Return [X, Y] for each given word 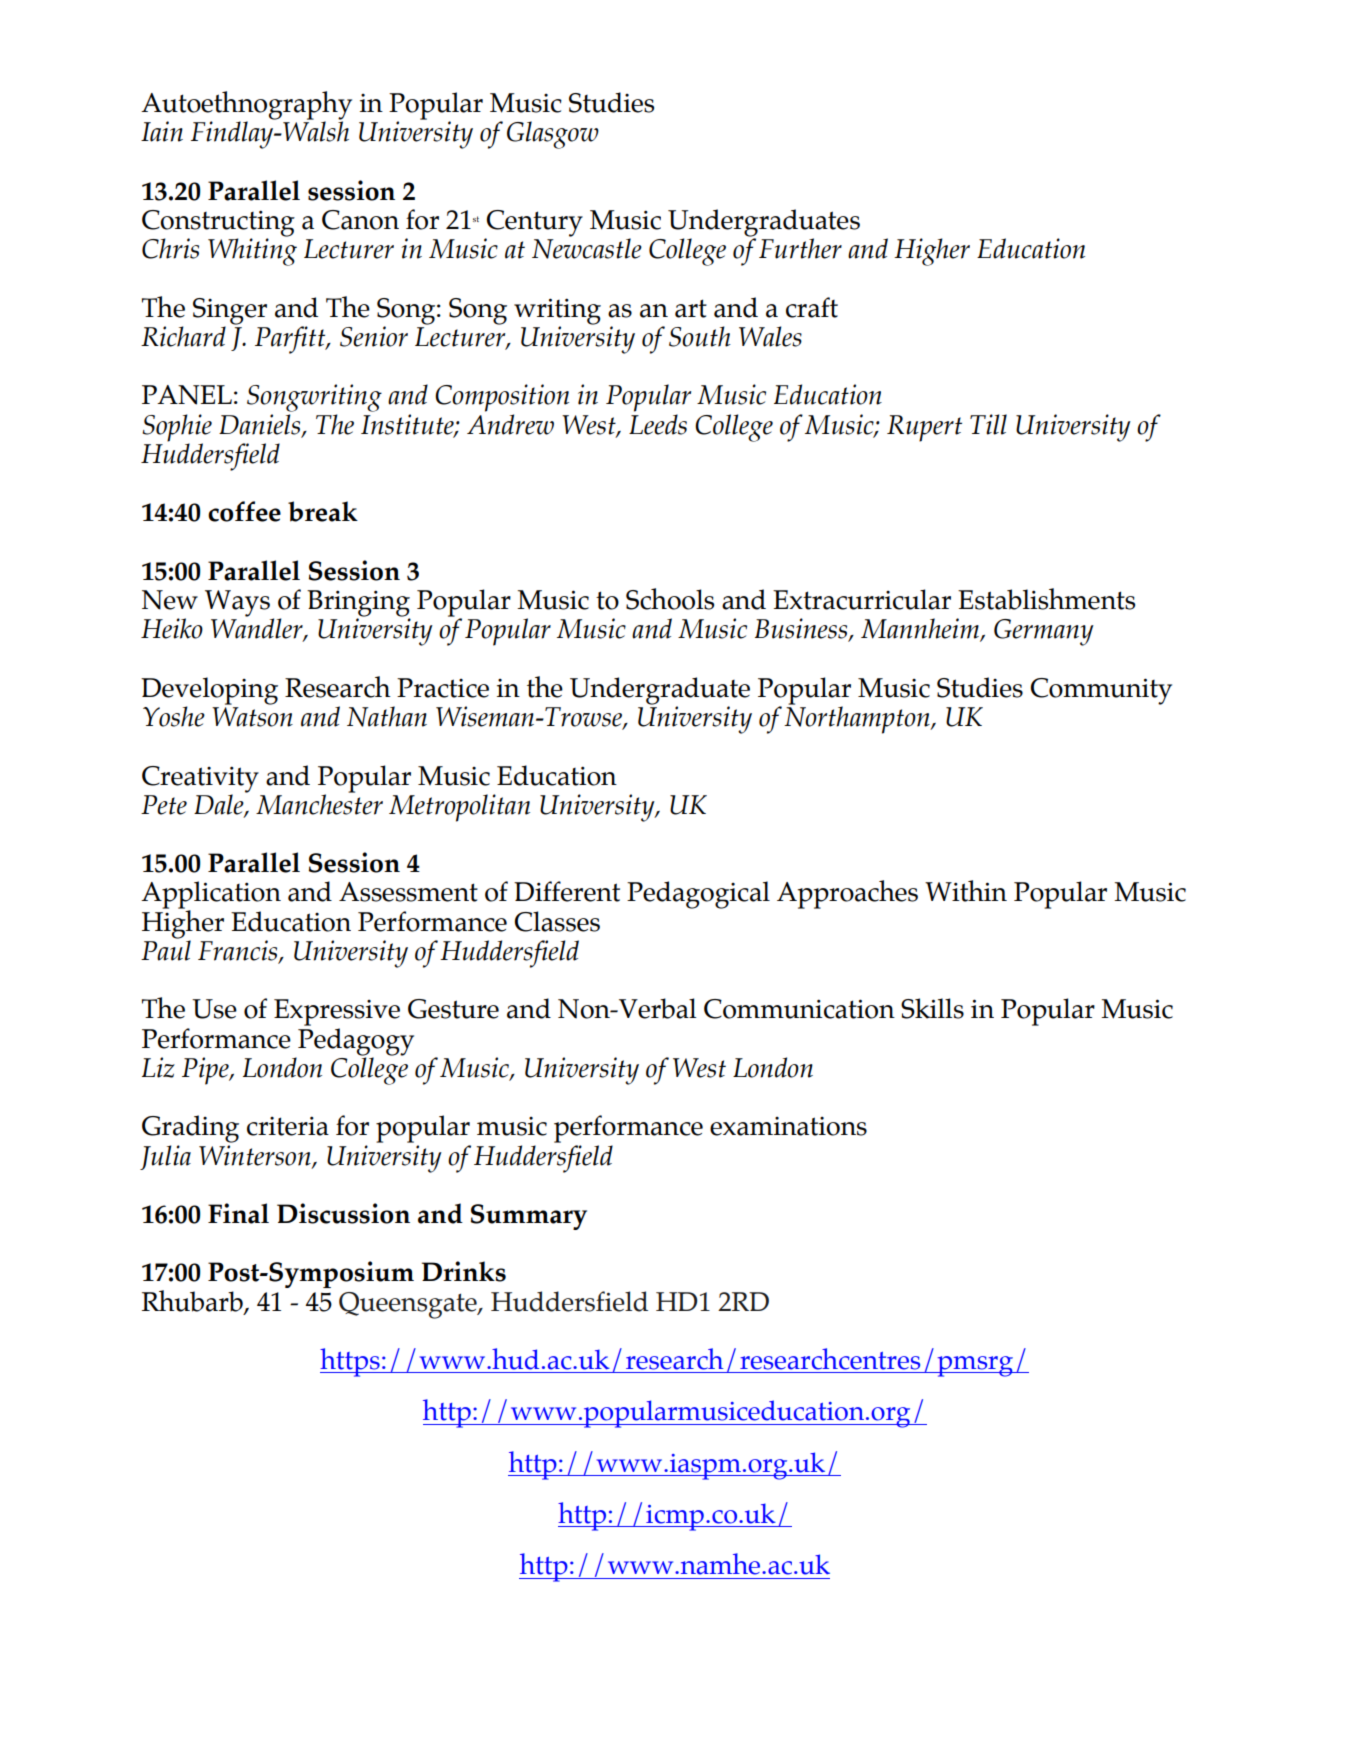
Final [238, 1213]
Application [211, 896]
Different [567, 891]
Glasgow [553, 135]
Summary [529, 1217]
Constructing [218, 224]
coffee [244, 511]
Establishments [1046, 599]
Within [966, 891]
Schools [670, 599]
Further [800, 248]
